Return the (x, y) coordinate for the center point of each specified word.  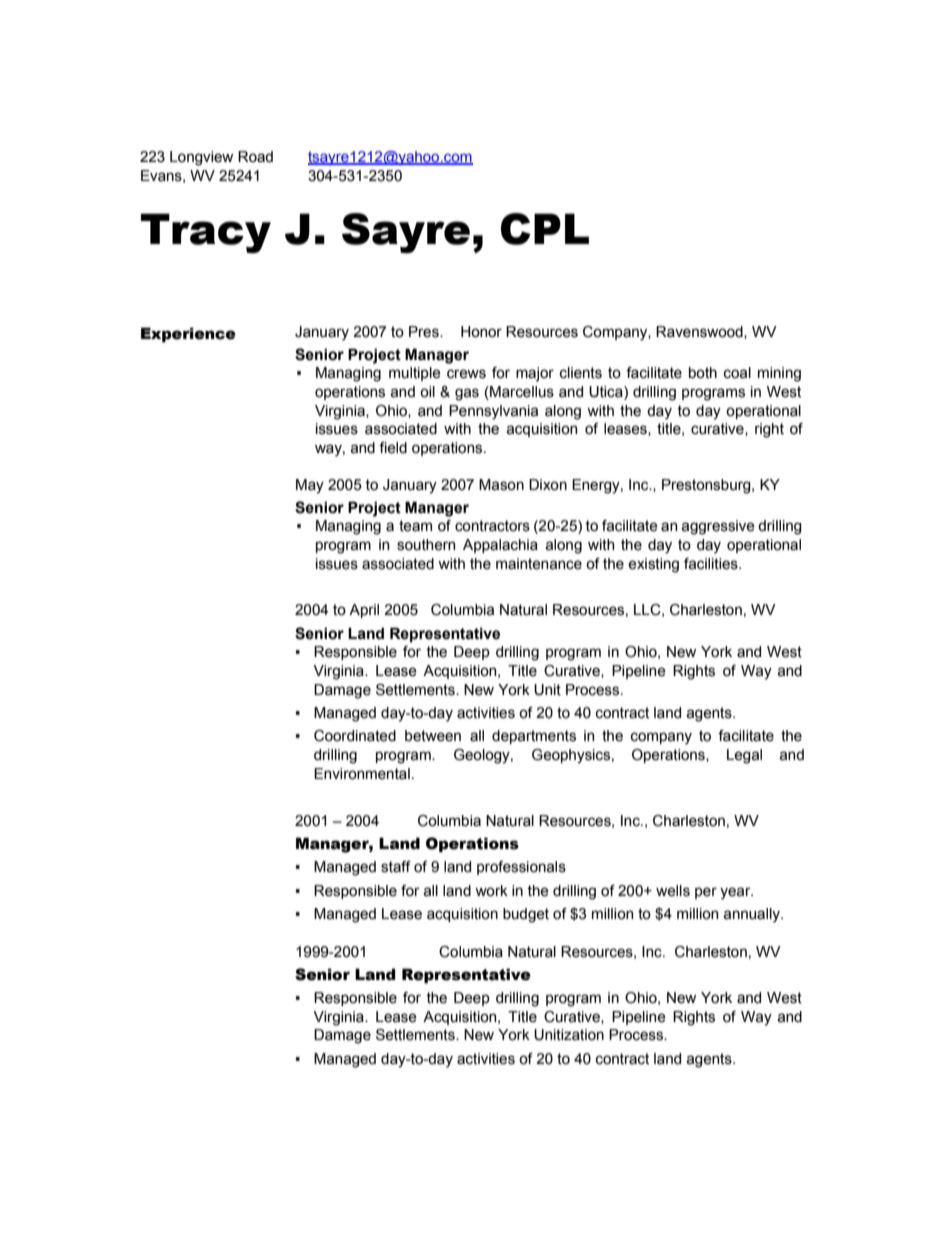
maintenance (539, 564)
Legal (744, 756)
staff (396, 867)
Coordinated (355, 736)
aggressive (718, 527)
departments (534, 737)
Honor (481, 332)
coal (737, 373)
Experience (188, 334)
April (364, 611)
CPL (545, 229)
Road (255, 157)
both (703, 373)
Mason (501, 485)
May (310, 486)
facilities (712, 564)
